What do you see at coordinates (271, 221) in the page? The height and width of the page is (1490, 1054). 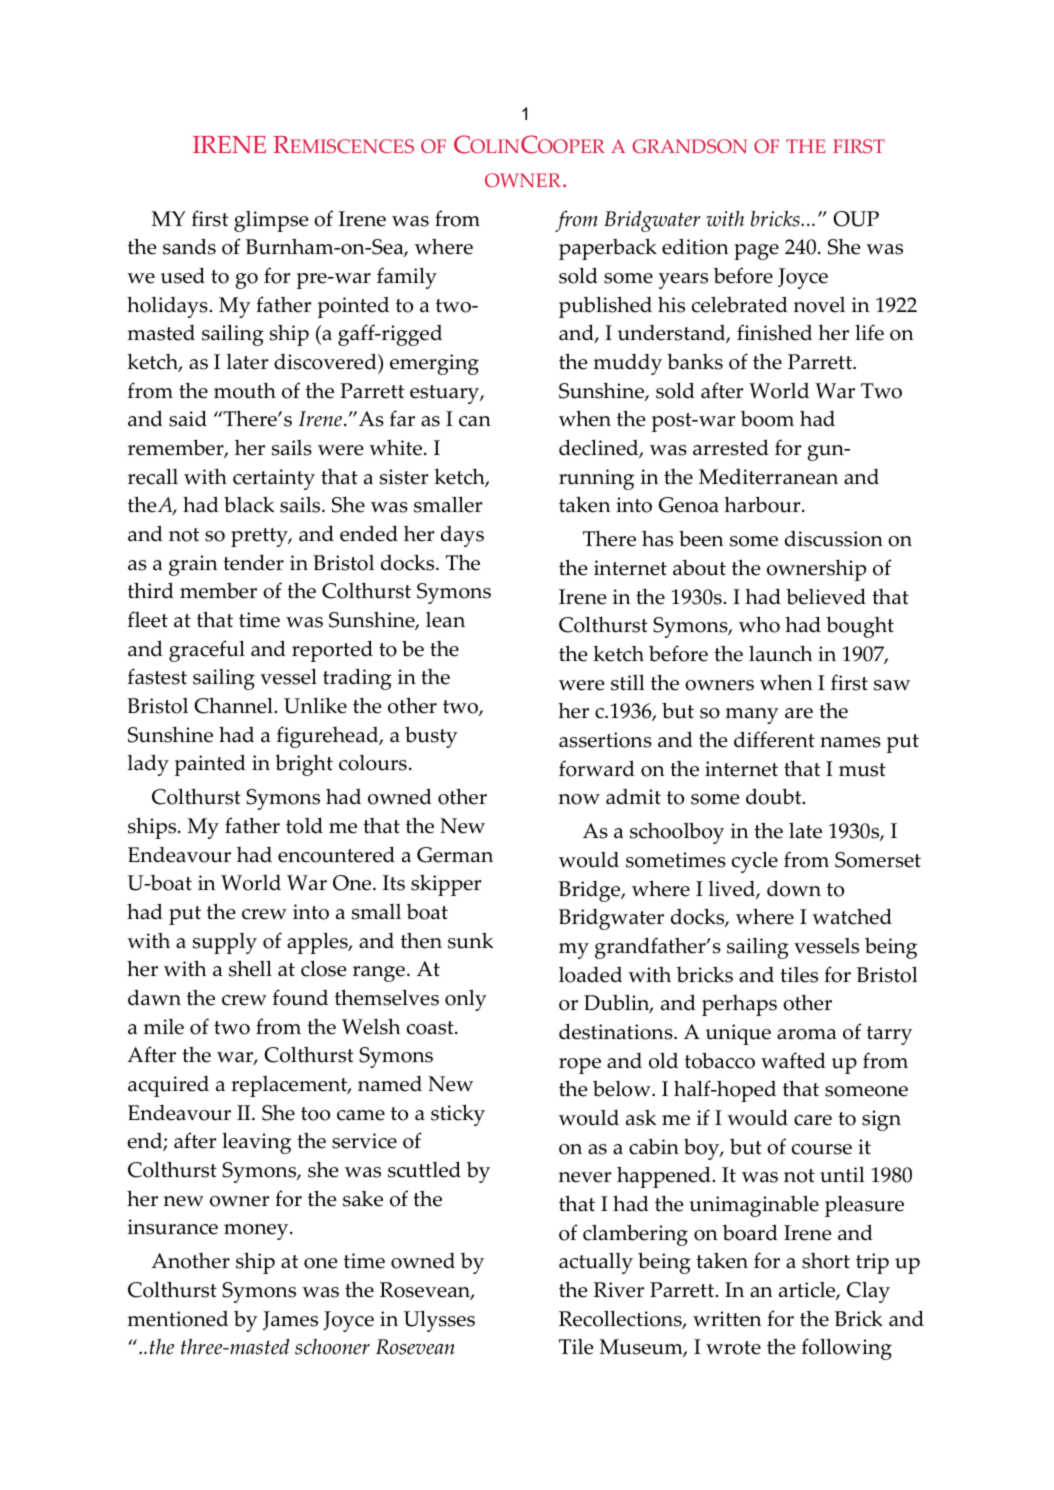 I see `glimpse` at bounding box center [271, 221].
